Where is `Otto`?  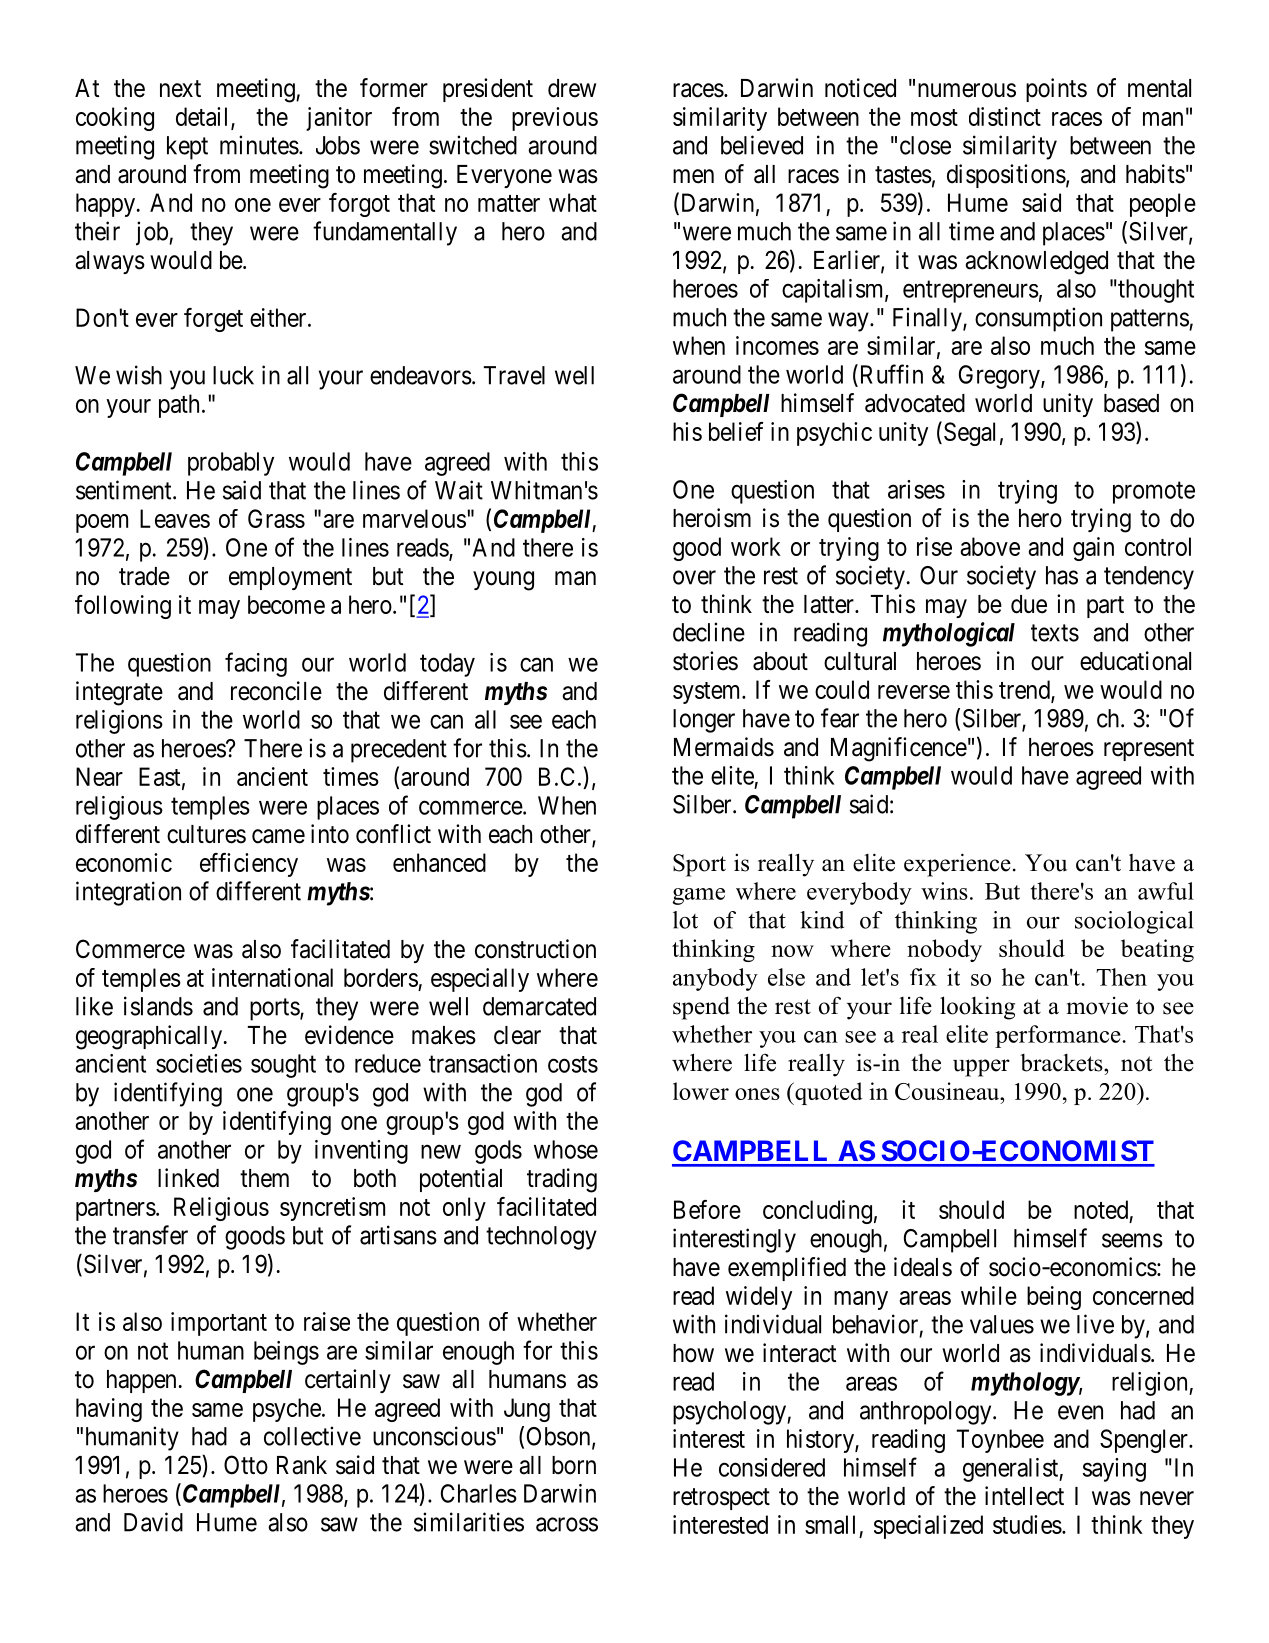 Otto is located at coordinates (246, 1465).
